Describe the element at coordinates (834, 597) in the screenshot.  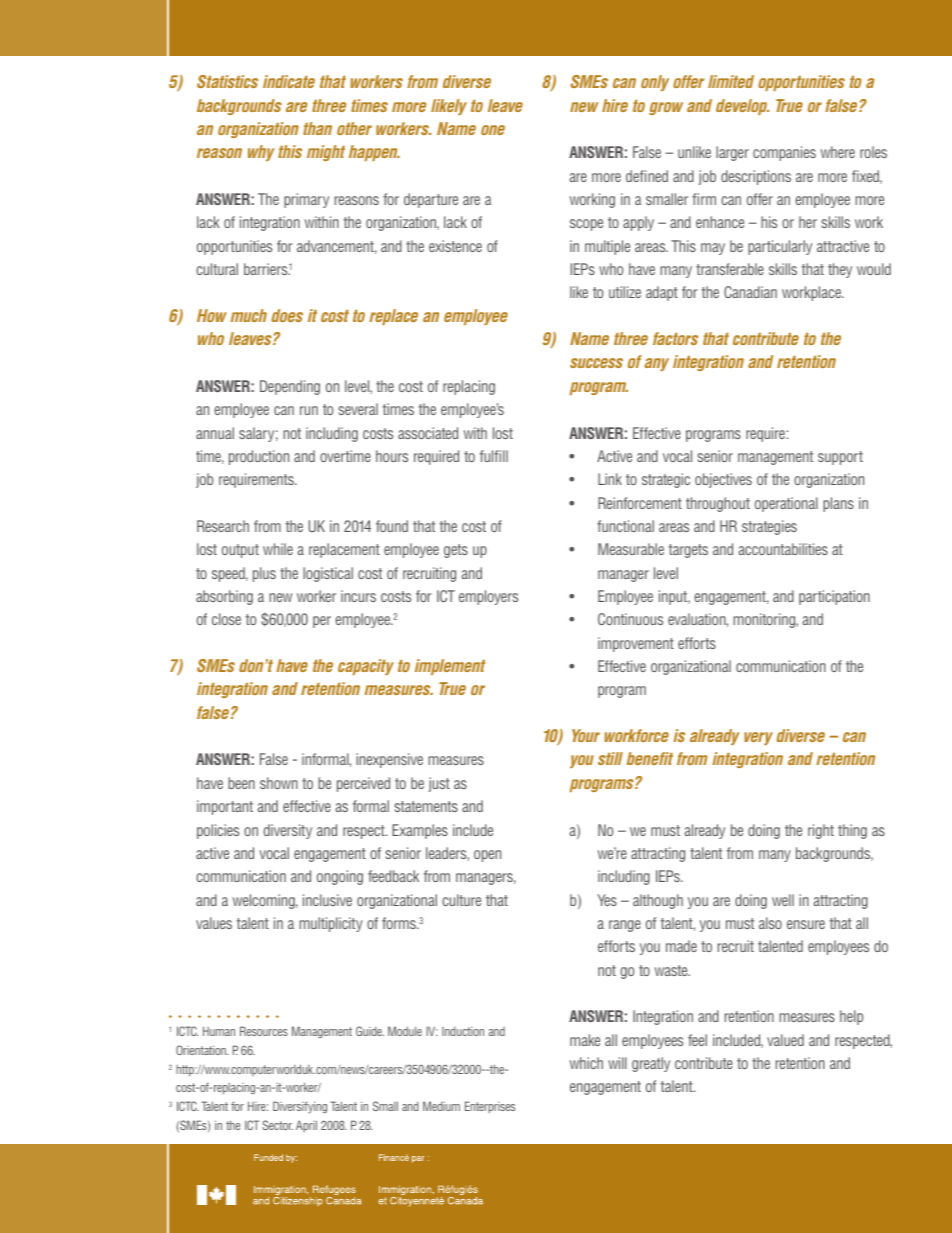
I see `participation` at that location.
